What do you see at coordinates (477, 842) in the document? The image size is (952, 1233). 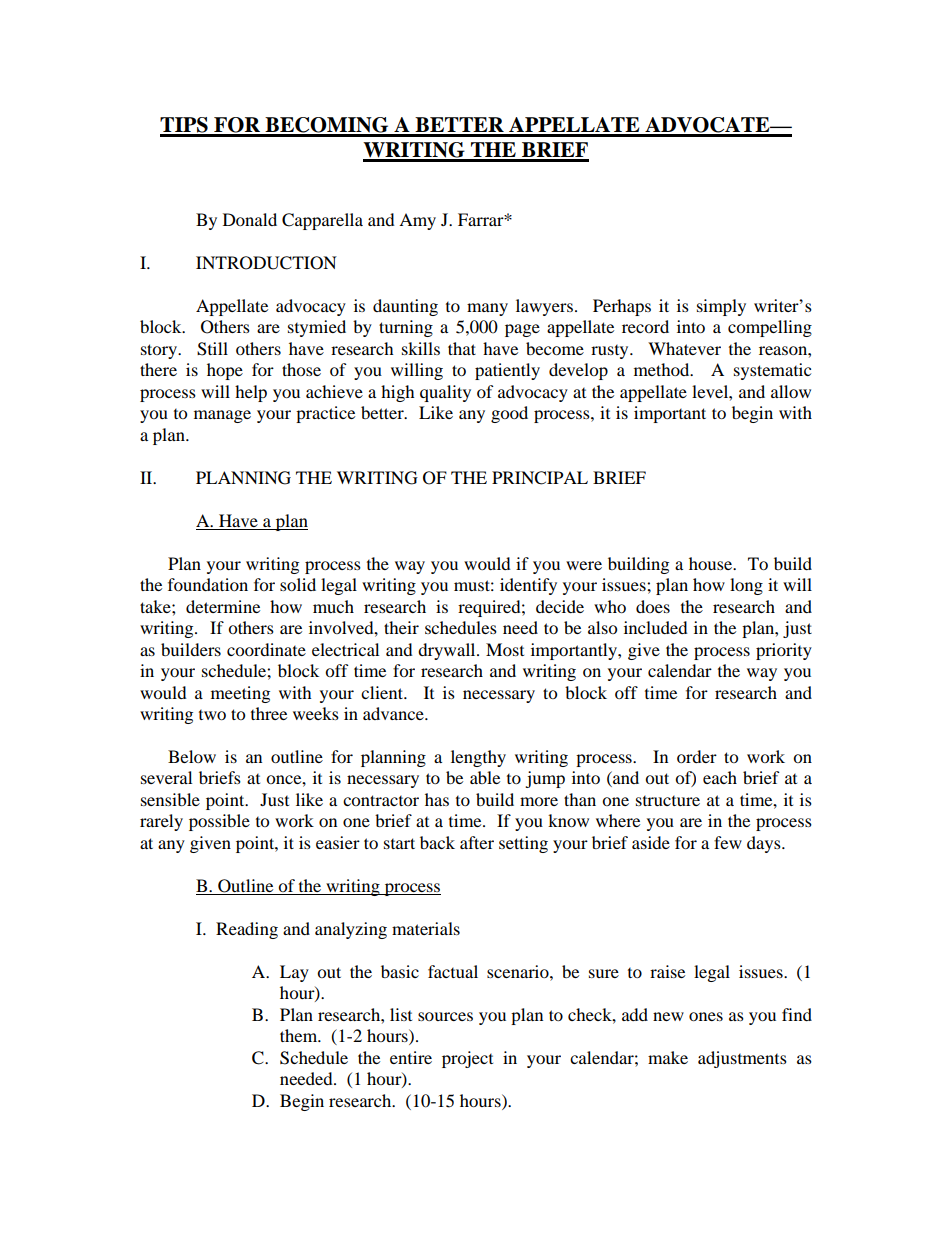 I see `after` at bounding box center [477, 842].
